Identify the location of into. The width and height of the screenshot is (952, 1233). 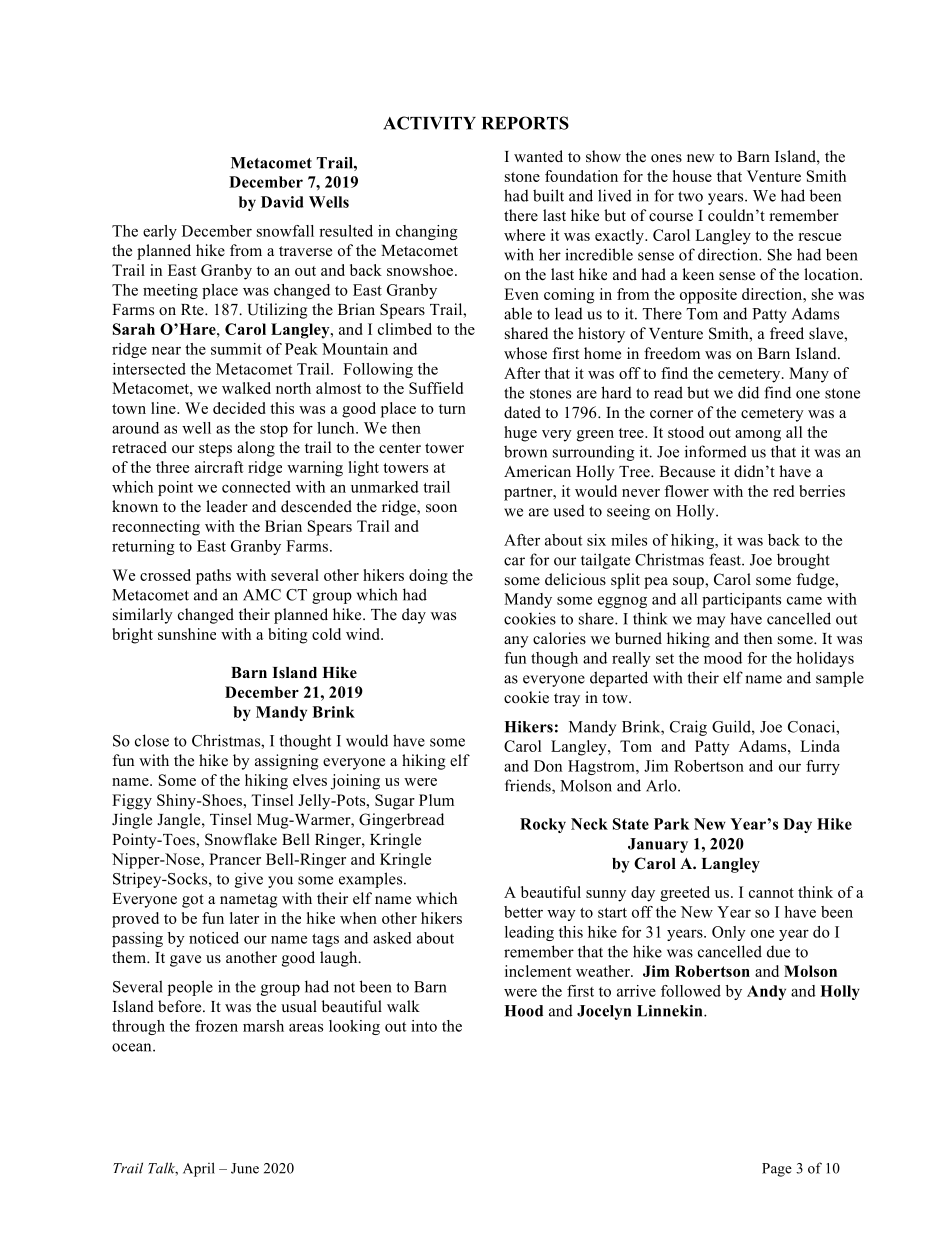
(424, 1026).
